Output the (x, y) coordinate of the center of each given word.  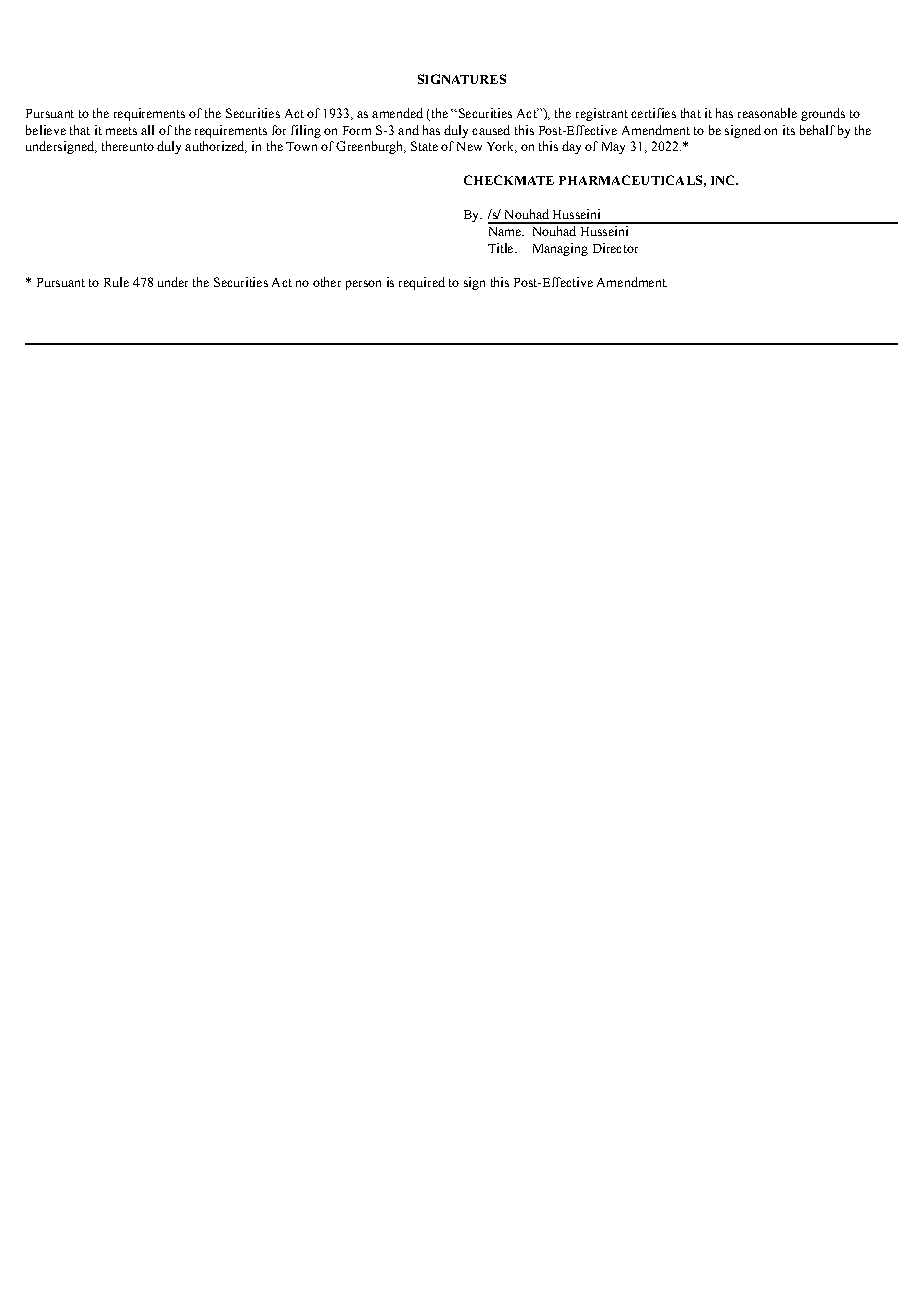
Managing (560, 249)
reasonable (767, 113)
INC (724, 180)
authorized (216, 147)
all (147, 130)
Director (615, 248)
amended (397, 113)
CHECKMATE (509, 180)
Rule (116, 282)
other (327, 282)
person (363, 285)
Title (502, 248)
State (424, 146)
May (613, 148)
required (422, 283)
